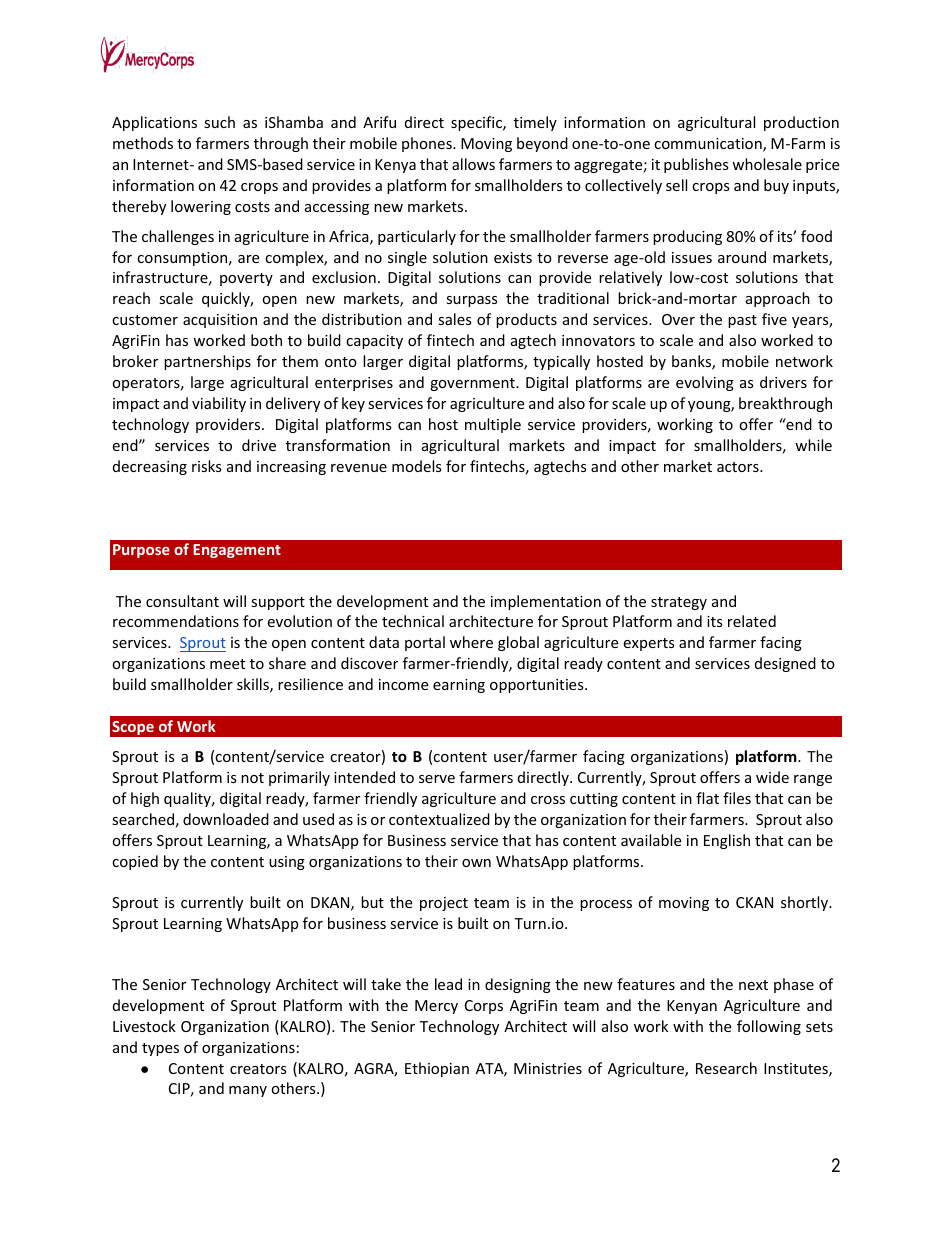 This document has height=1233, width=952. Describe the element at coordinates (493, 425) in the document. I see `multiple` at that location.
